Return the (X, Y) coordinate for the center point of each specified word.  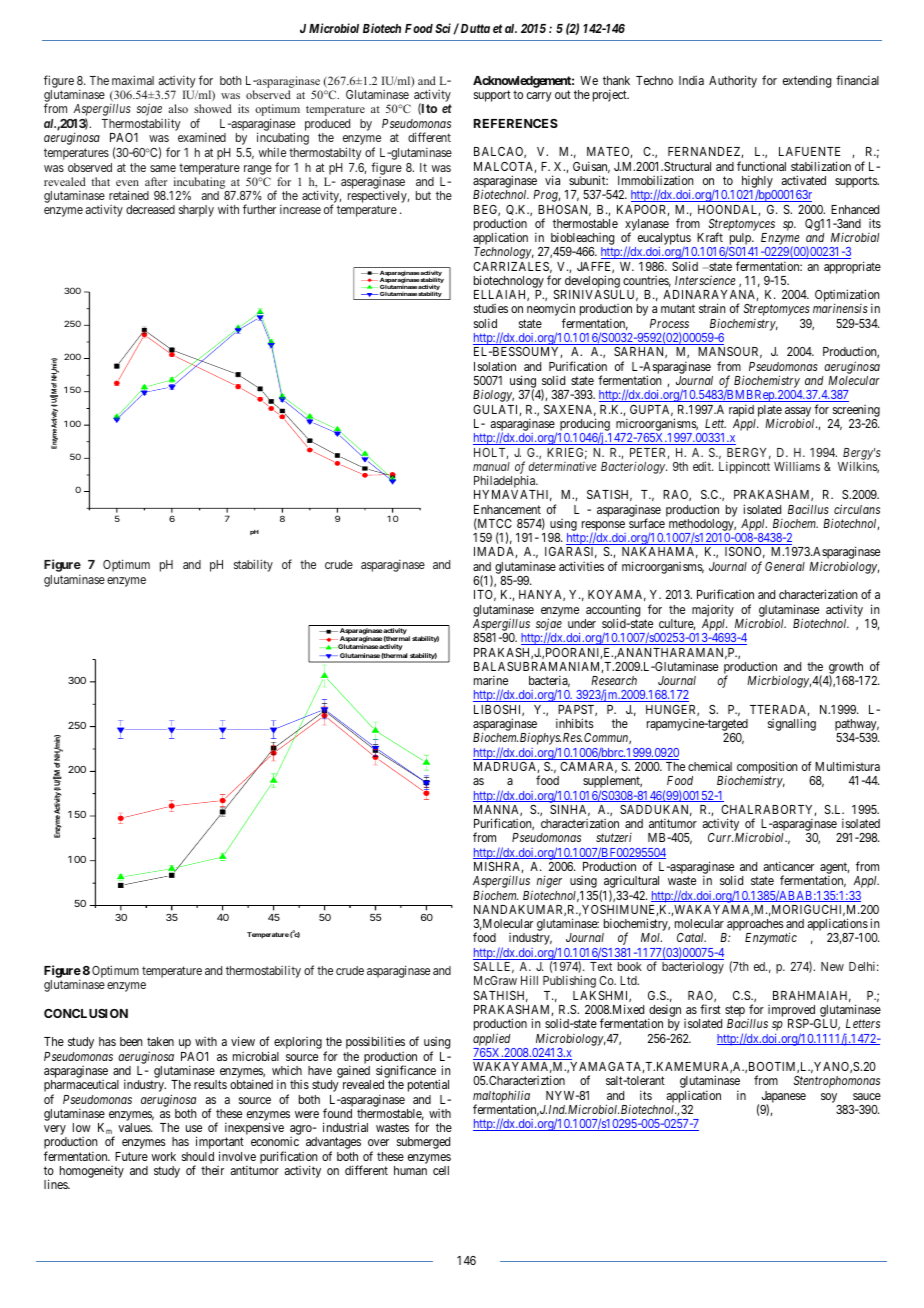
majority (713, 610)
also (178, 108)
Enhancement (507, 509)
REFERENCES (516, 123)
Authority (733, 81)
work (163, 1156)
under (582, 623)
